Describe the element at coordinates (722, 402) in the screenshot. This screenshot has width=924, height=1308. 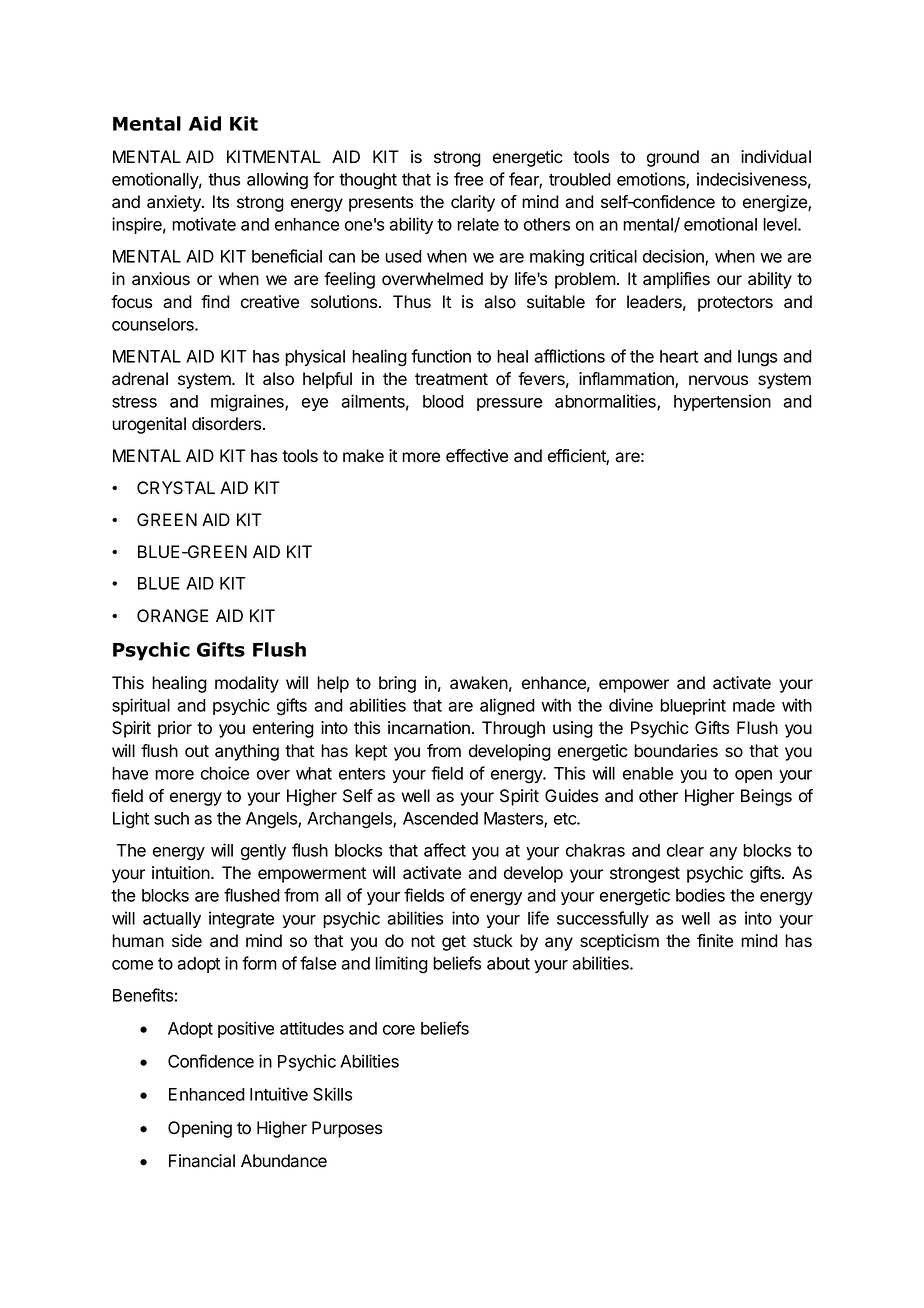
I see `hypertension` at that location.
